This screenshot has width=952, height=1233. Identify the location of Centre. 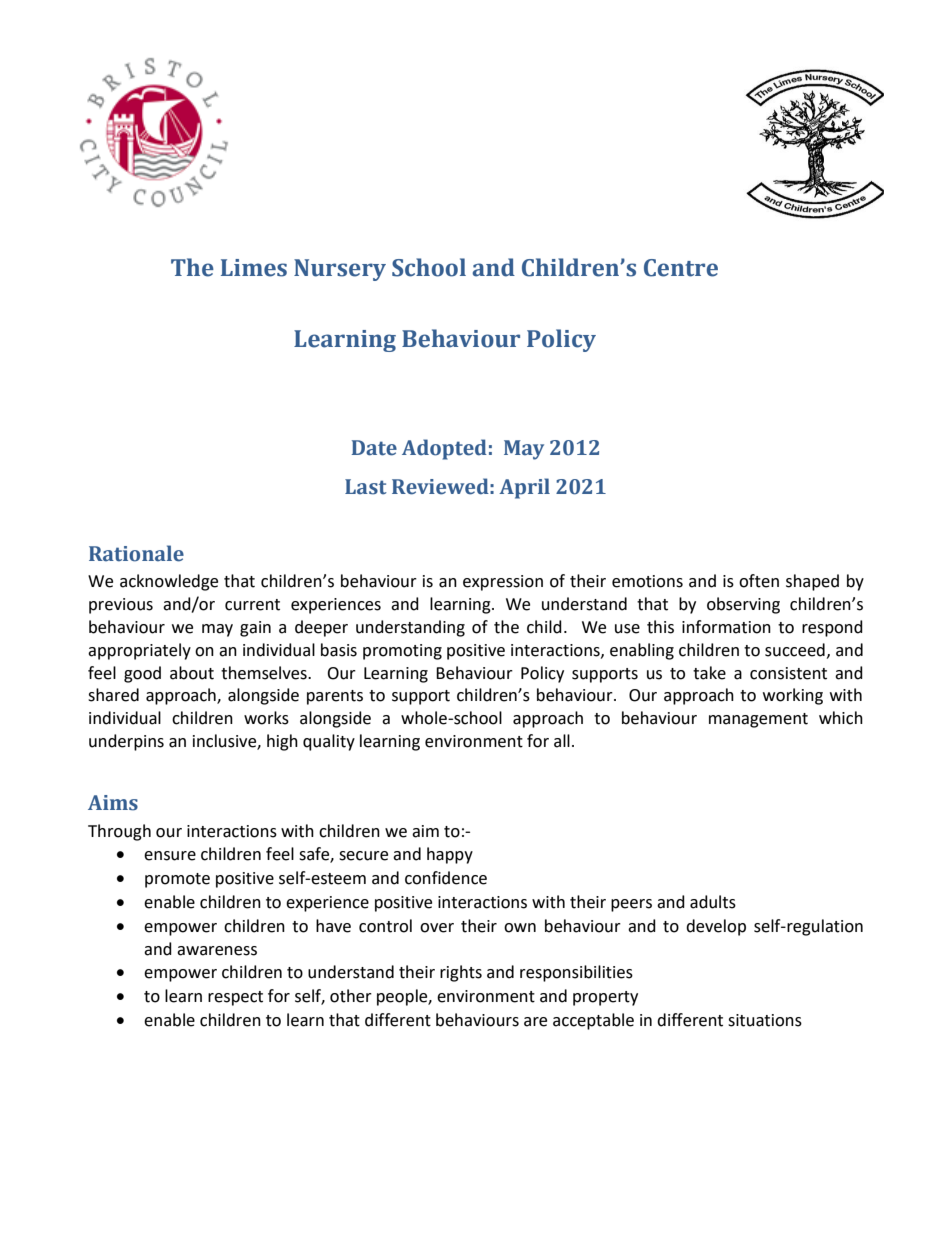
(681, 268).
